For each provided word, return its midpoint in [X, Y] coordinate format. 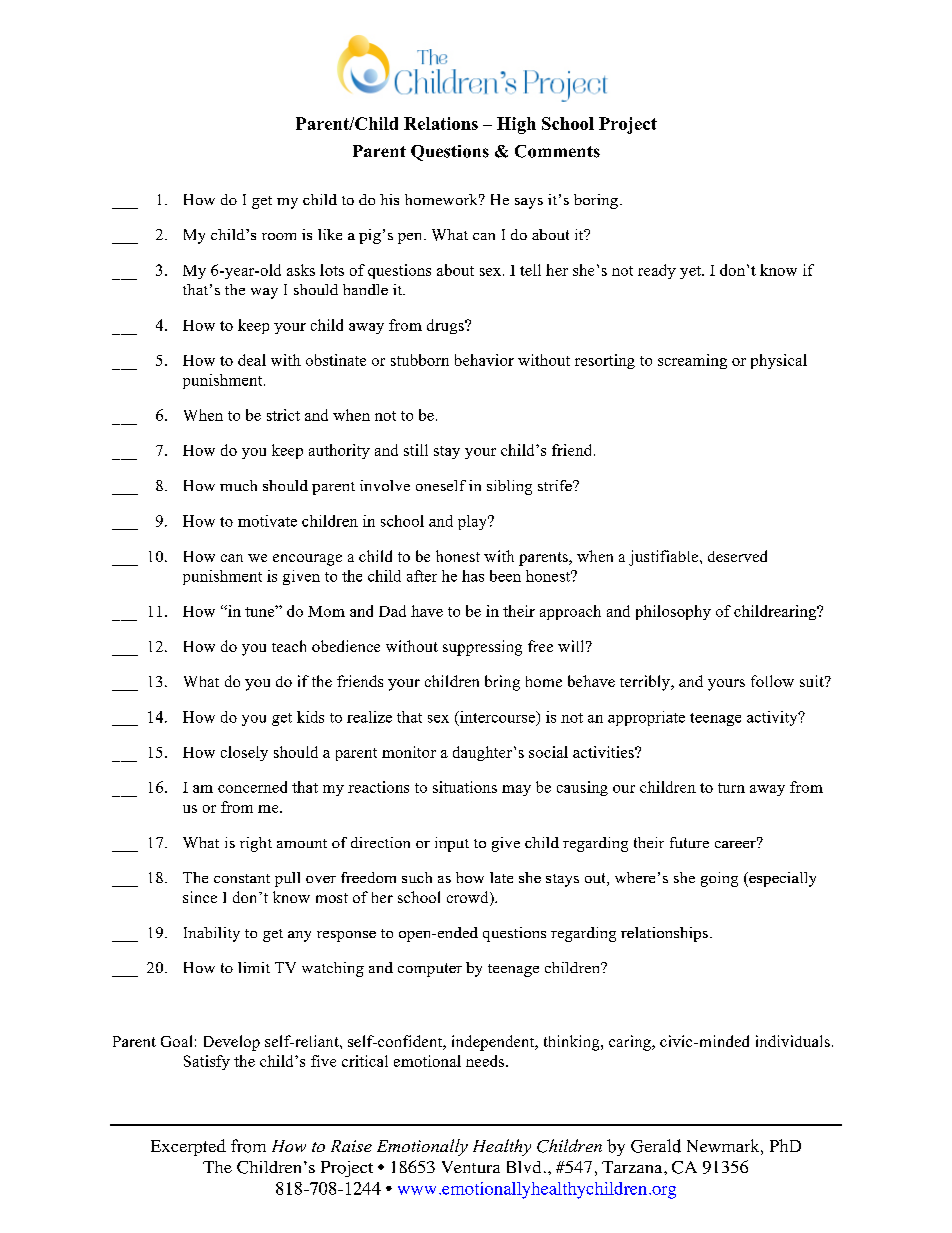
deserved [737, 556]
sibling [509, 487]
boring [596, 201]
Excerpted [188, 1147]
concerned [252, 787]
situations [465, 787]
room [279, 236]
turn [731, 788]
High [516, 125]
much [238, 485]
